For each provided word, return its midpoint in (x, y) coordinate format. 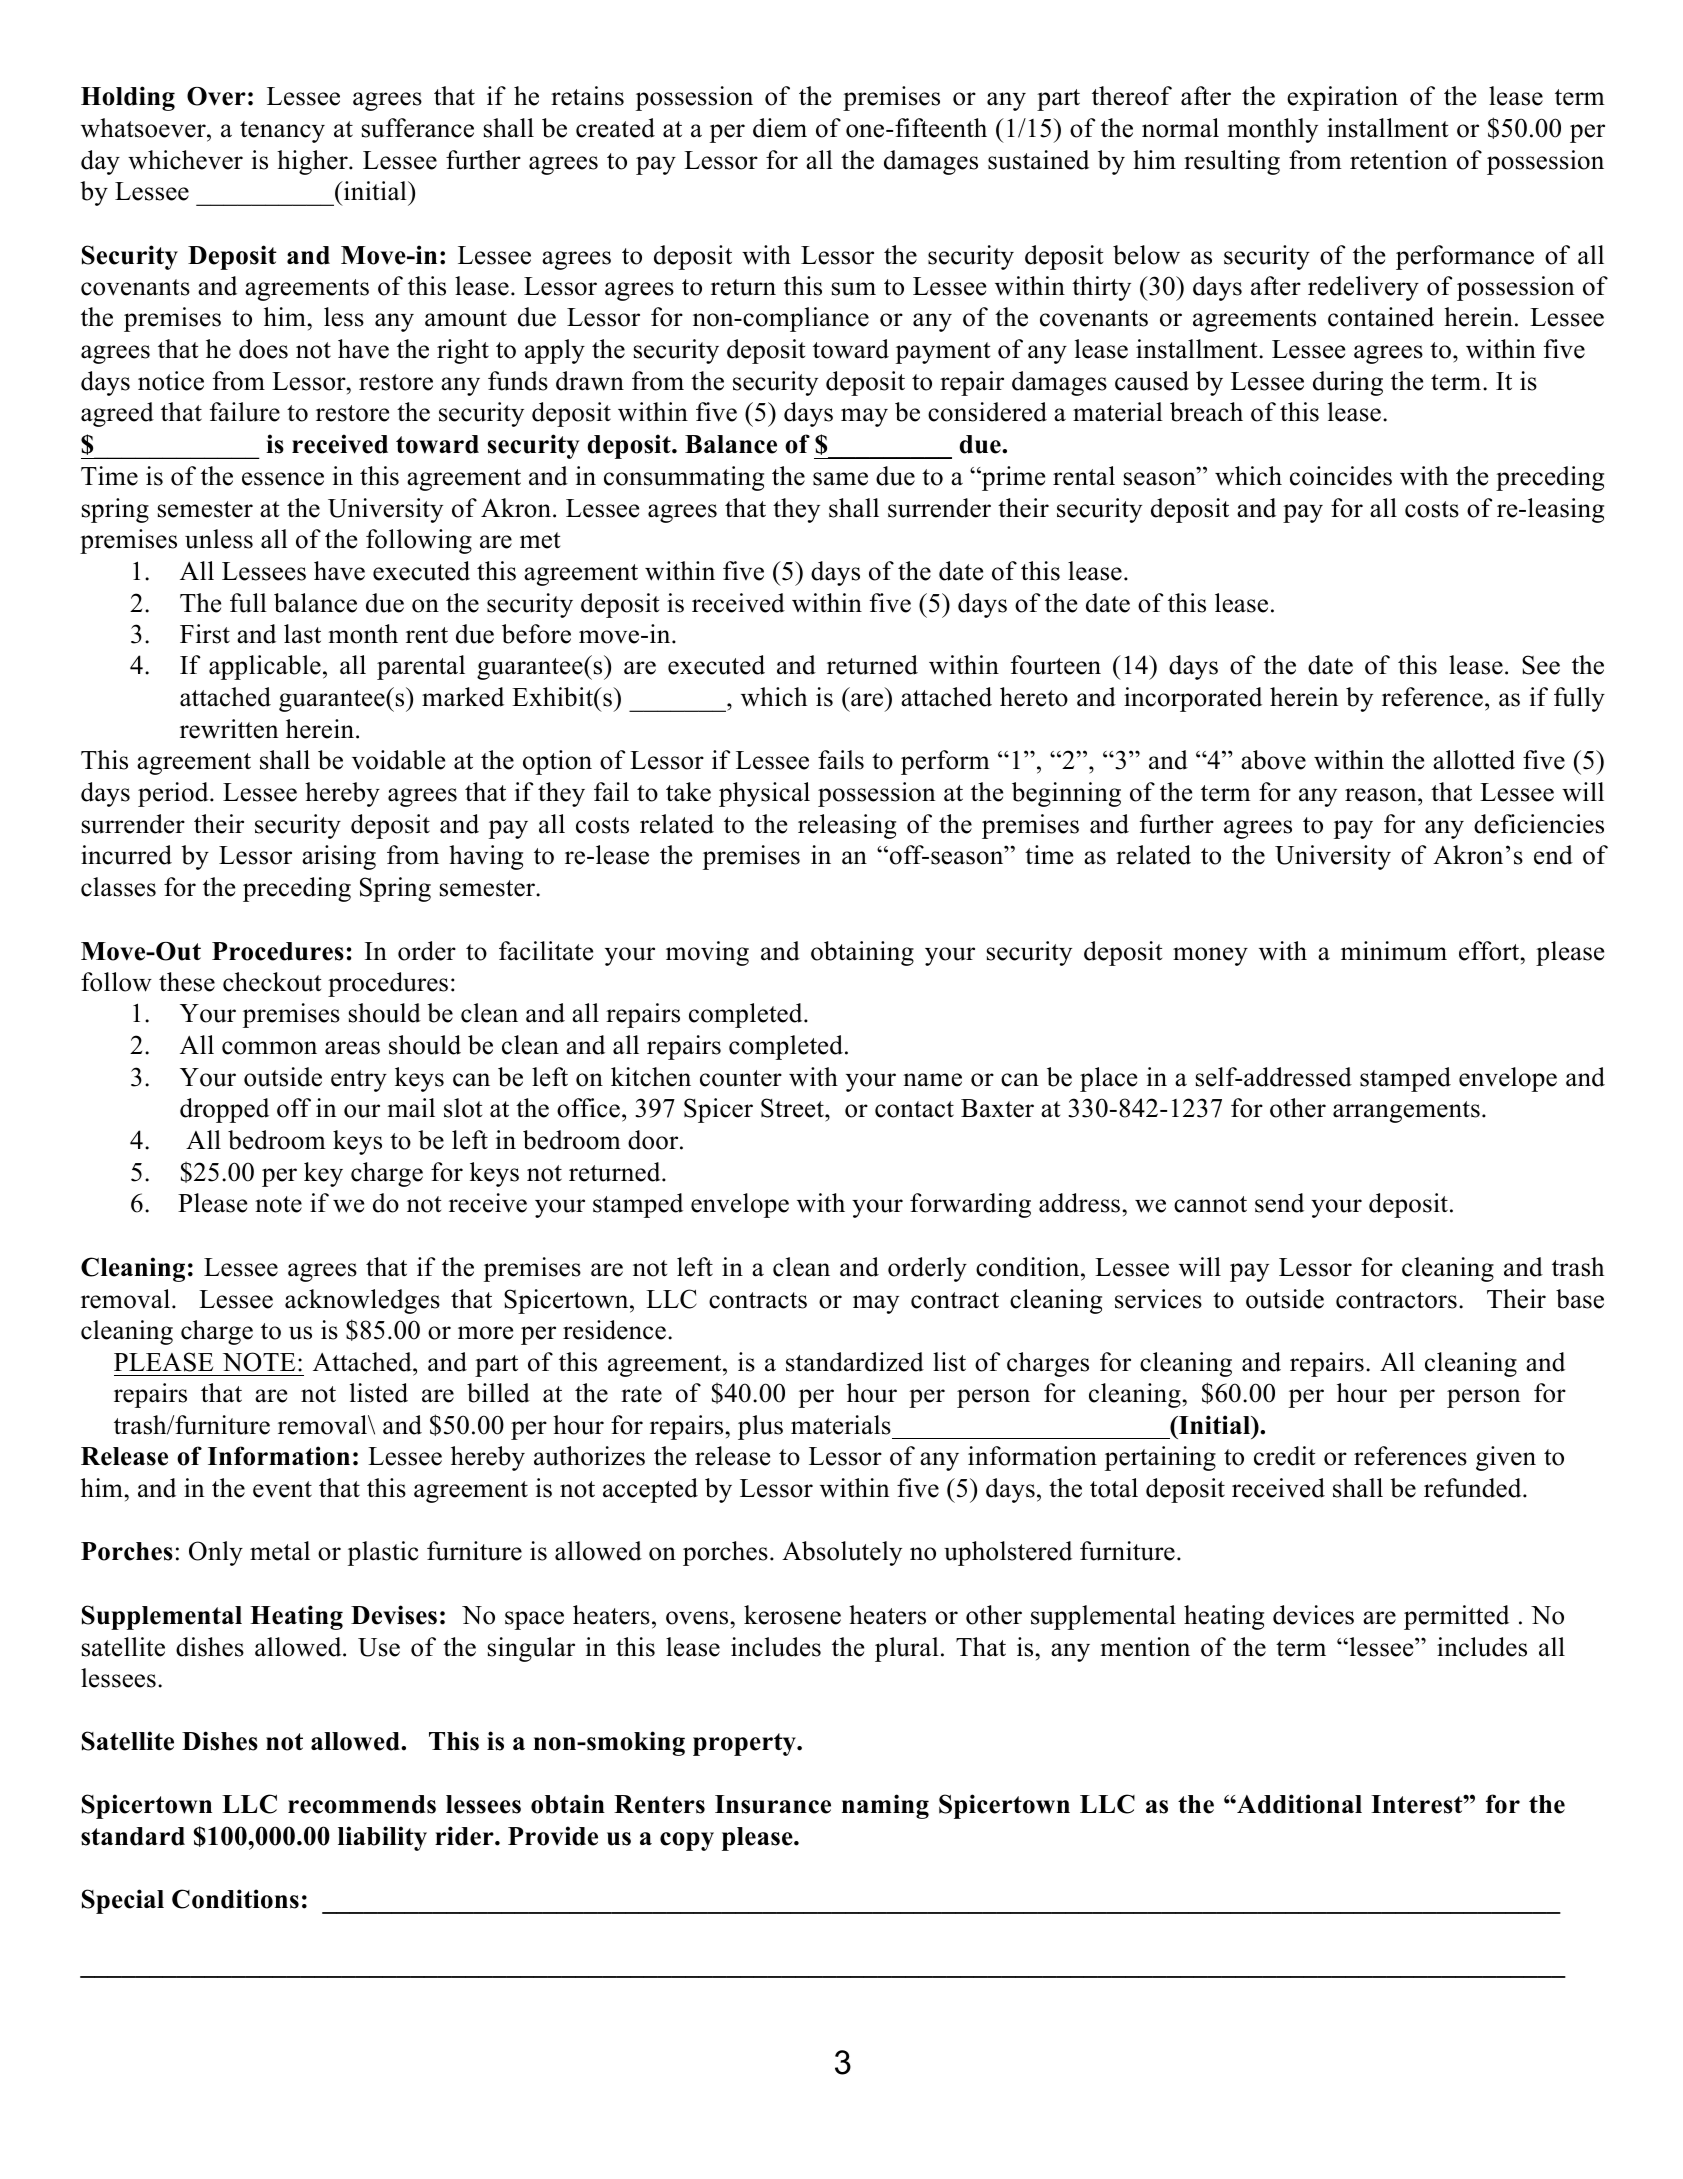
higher (313, 162)
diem (780, 128)
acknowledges (362, 1301)
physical (764, 794)
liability (382, 1838)
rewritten (229, 729)
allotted (1474, 760)
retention (1399, 160)
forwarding (970, 1205)
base (1580, 1299)
